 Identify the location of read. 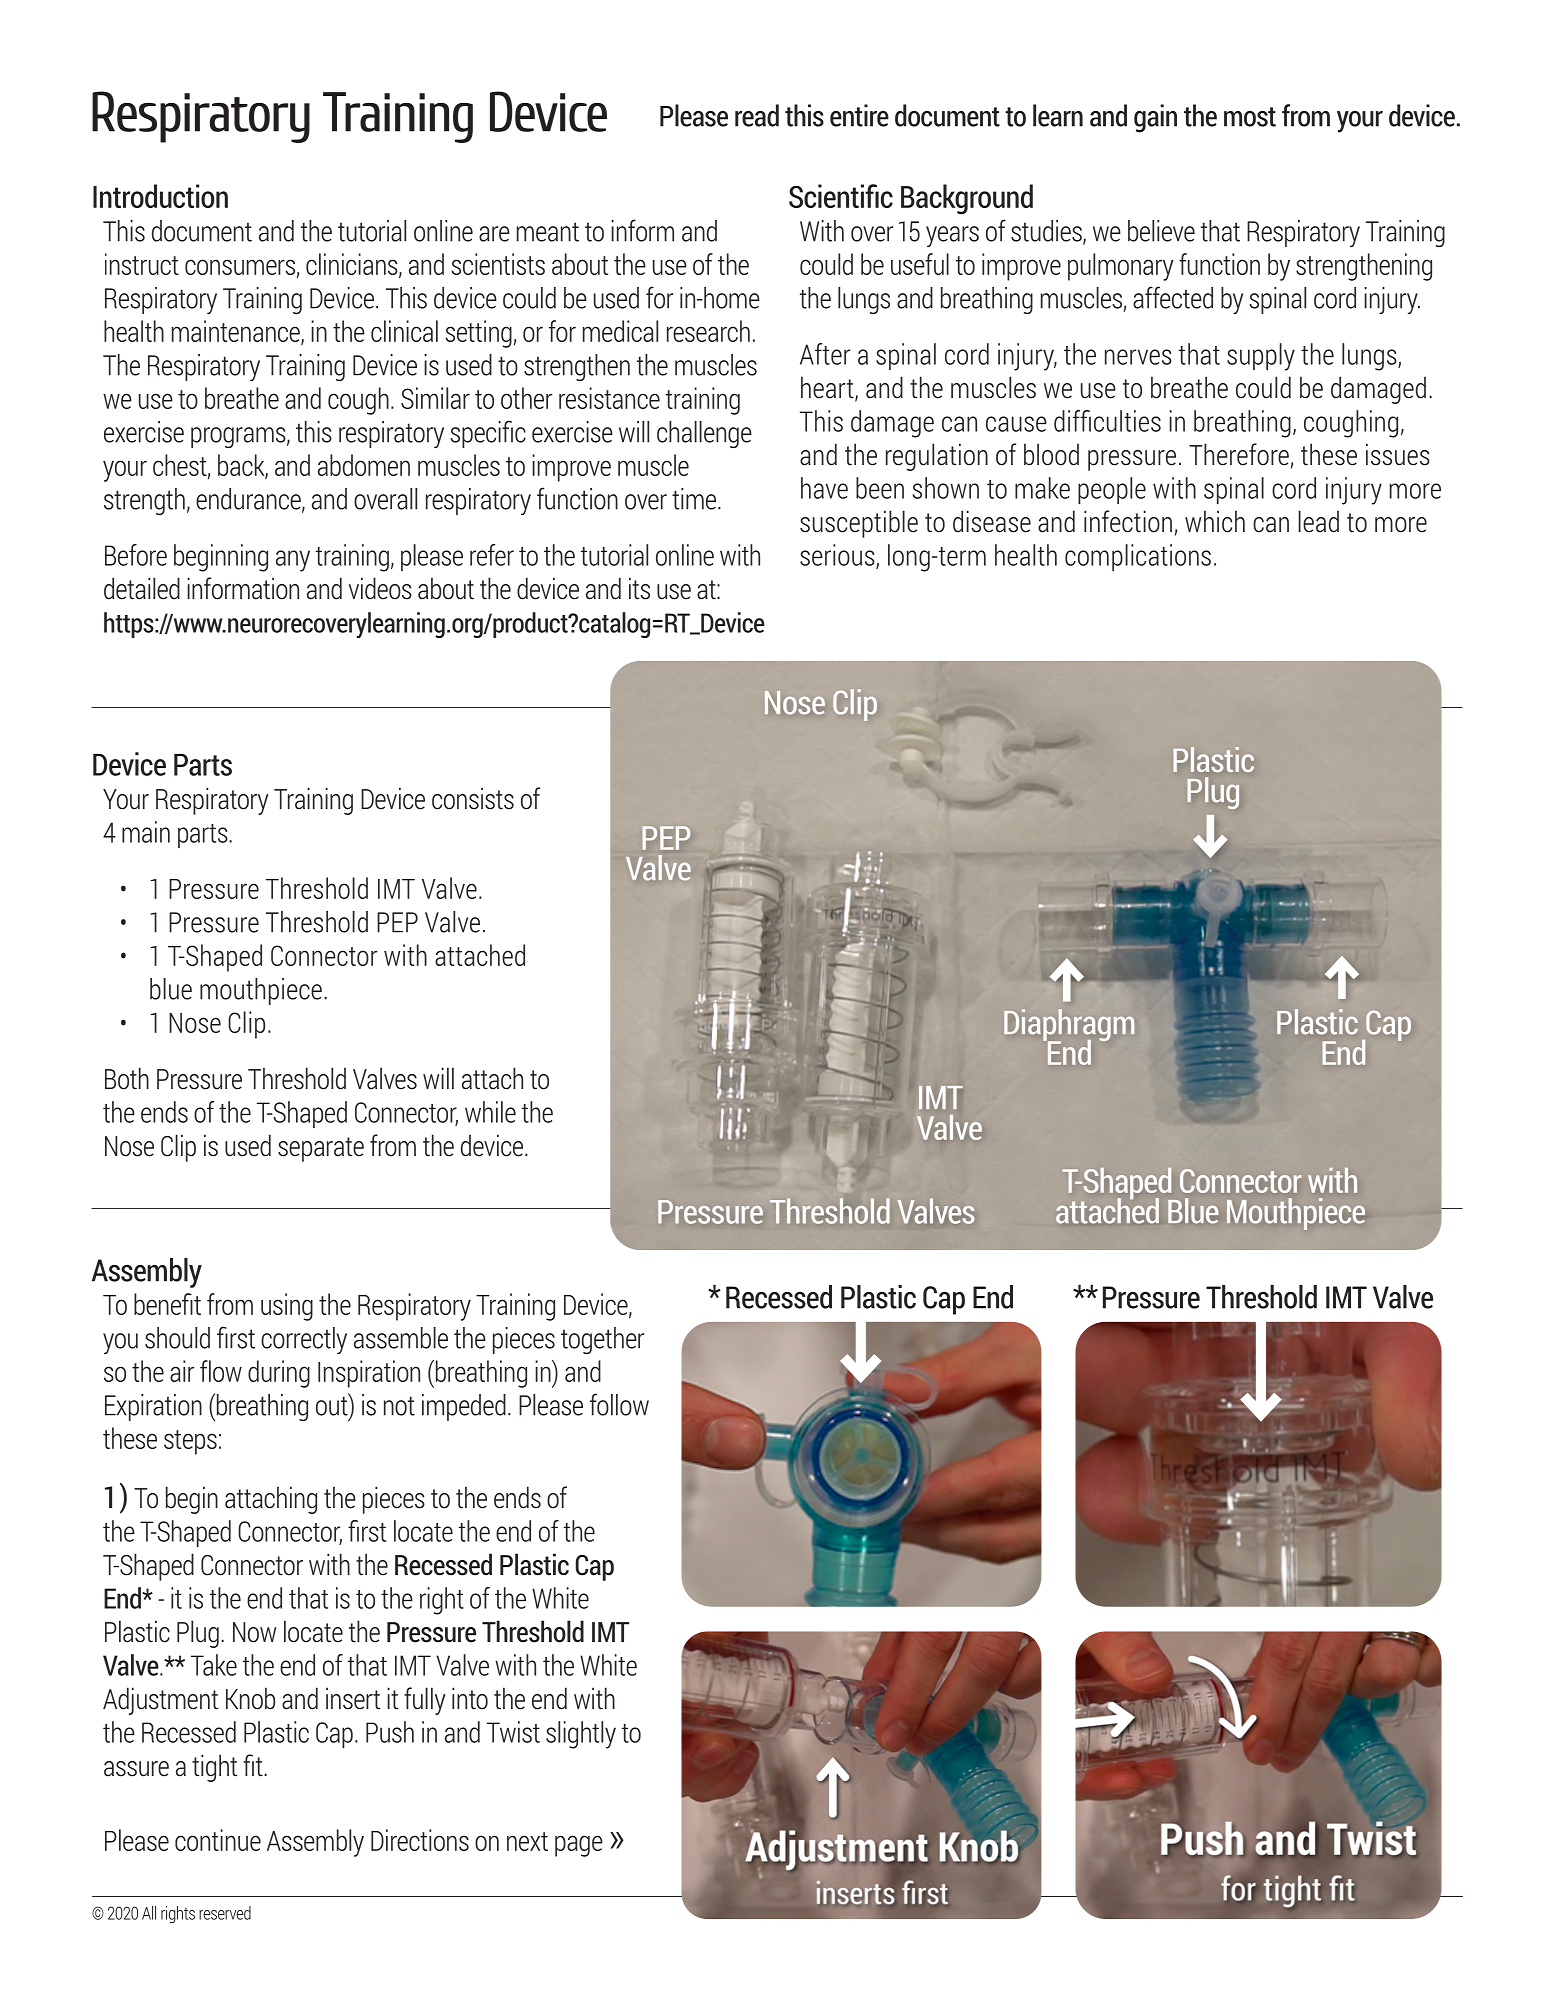
(757, 115).
